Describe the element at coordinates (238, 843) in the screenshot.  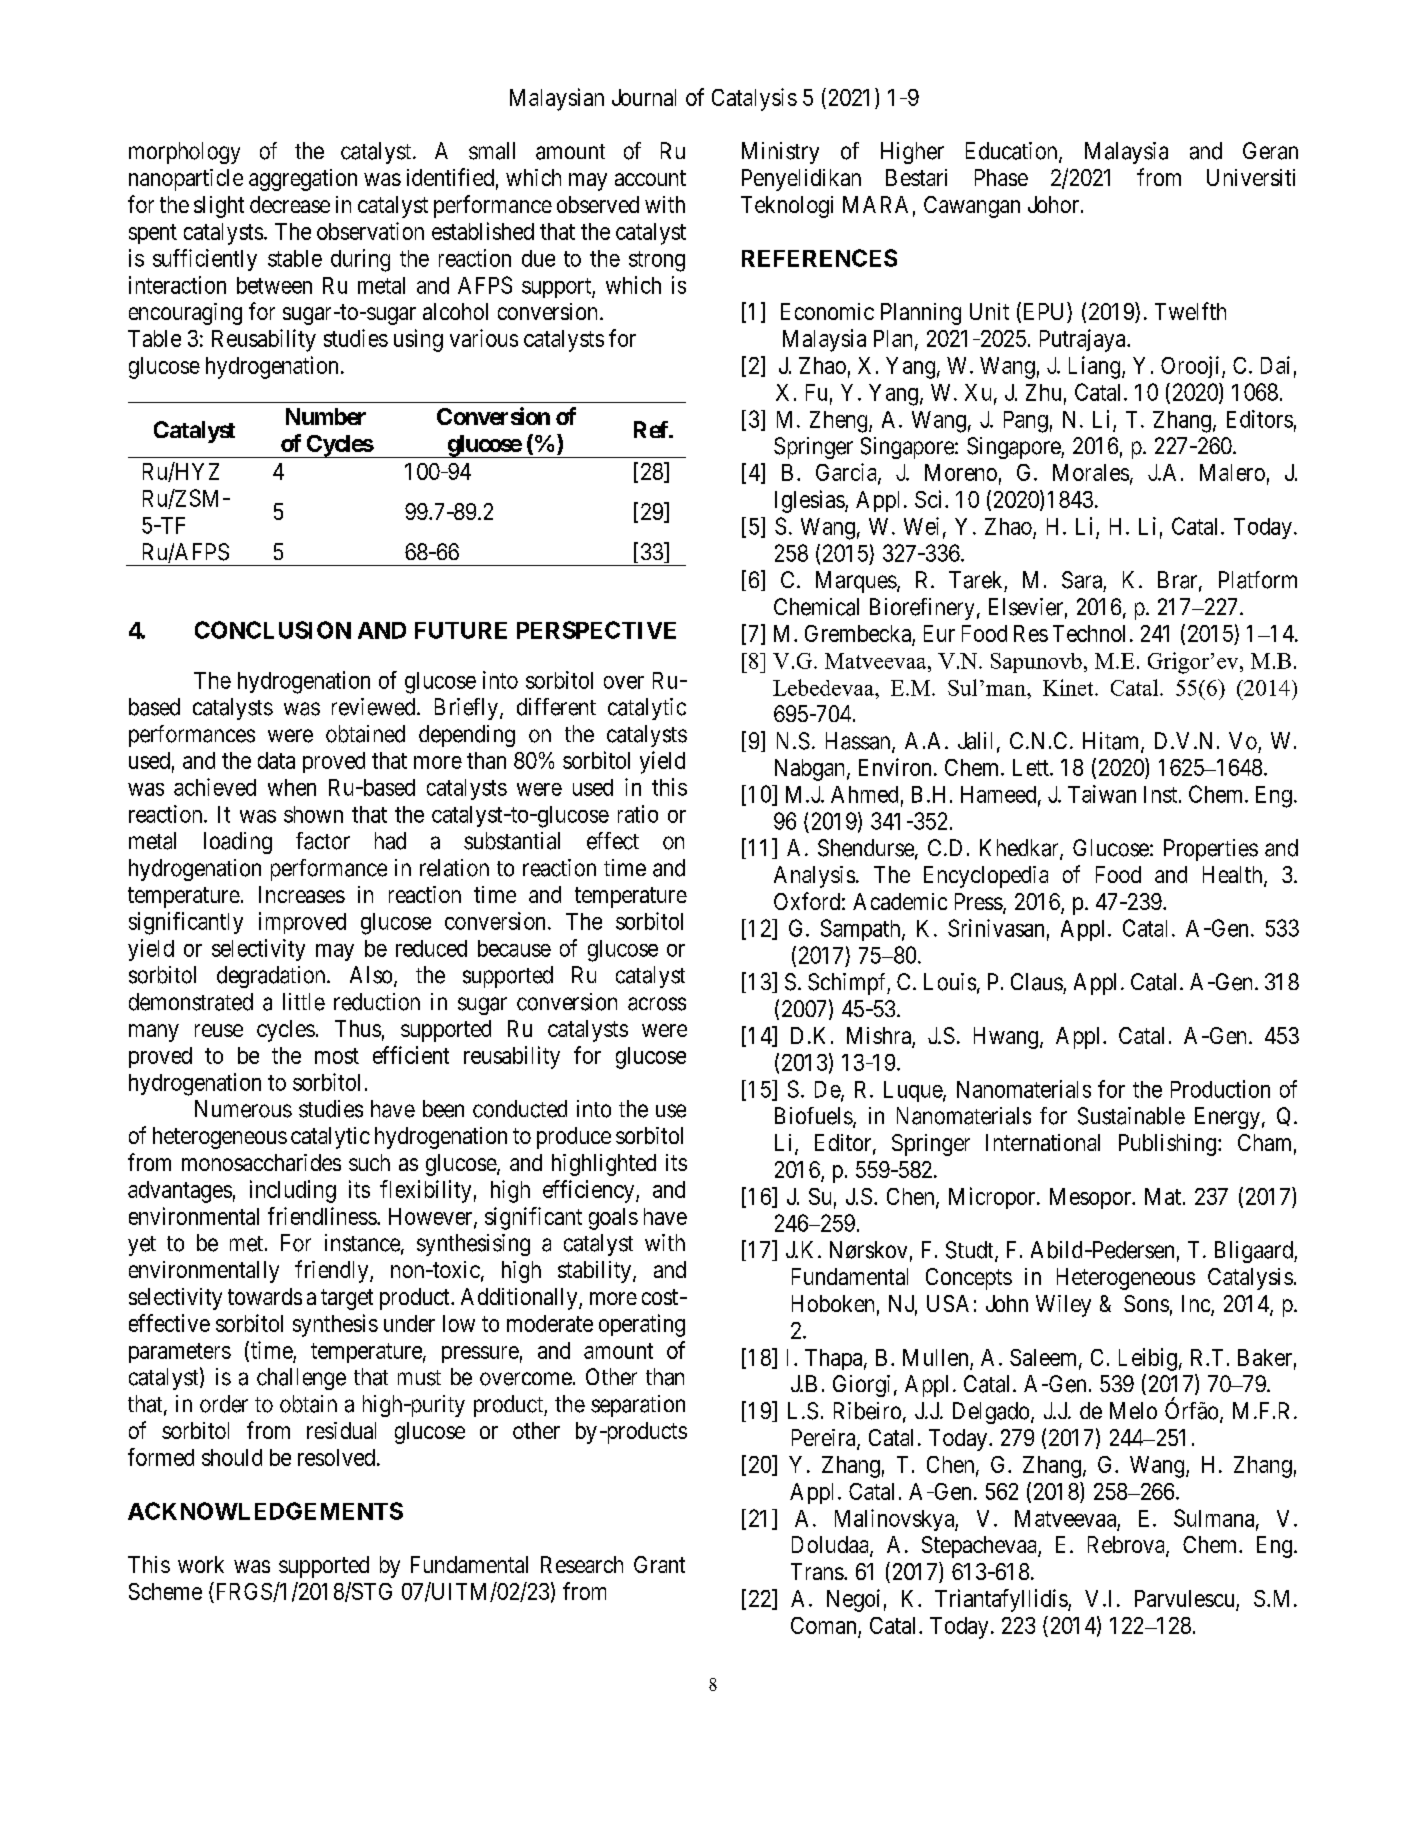
I see `loading` at that location.
